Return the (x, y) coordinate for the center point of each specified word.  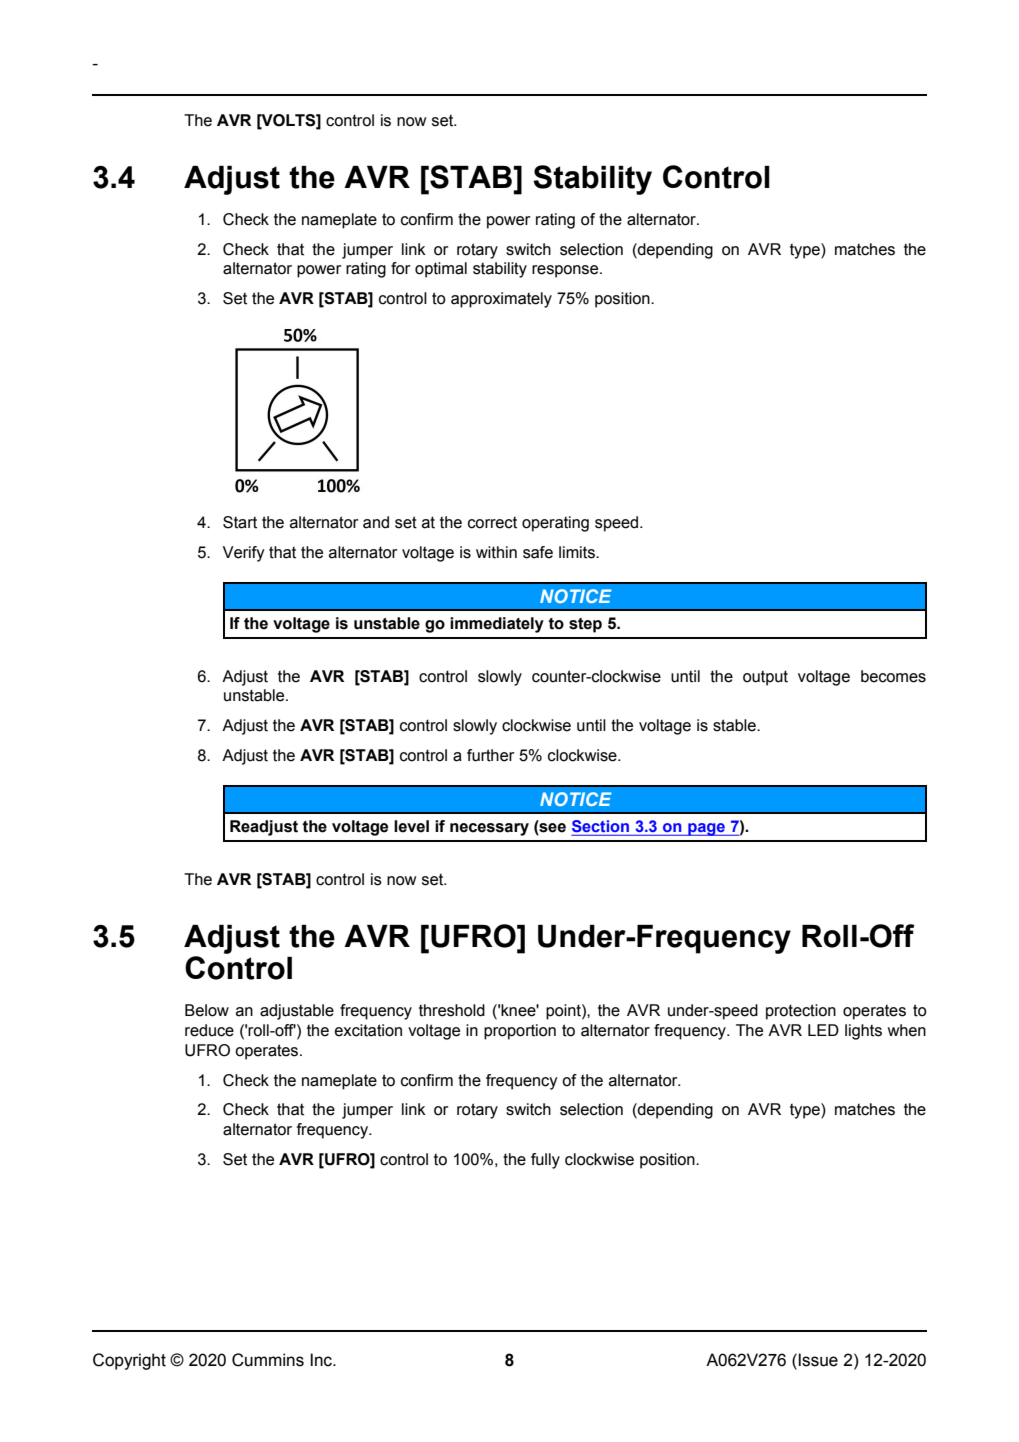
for (400, 268)
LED (823, 1030)
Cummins (268, 1360)
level (411, 826)
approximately (501, 300)
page (706, 829)
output (765, 678)
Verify (243, 554)
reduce (209, 1030)
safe (538, 552)
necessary (489, 829)
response (566, 271)
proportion (520, 1032)
